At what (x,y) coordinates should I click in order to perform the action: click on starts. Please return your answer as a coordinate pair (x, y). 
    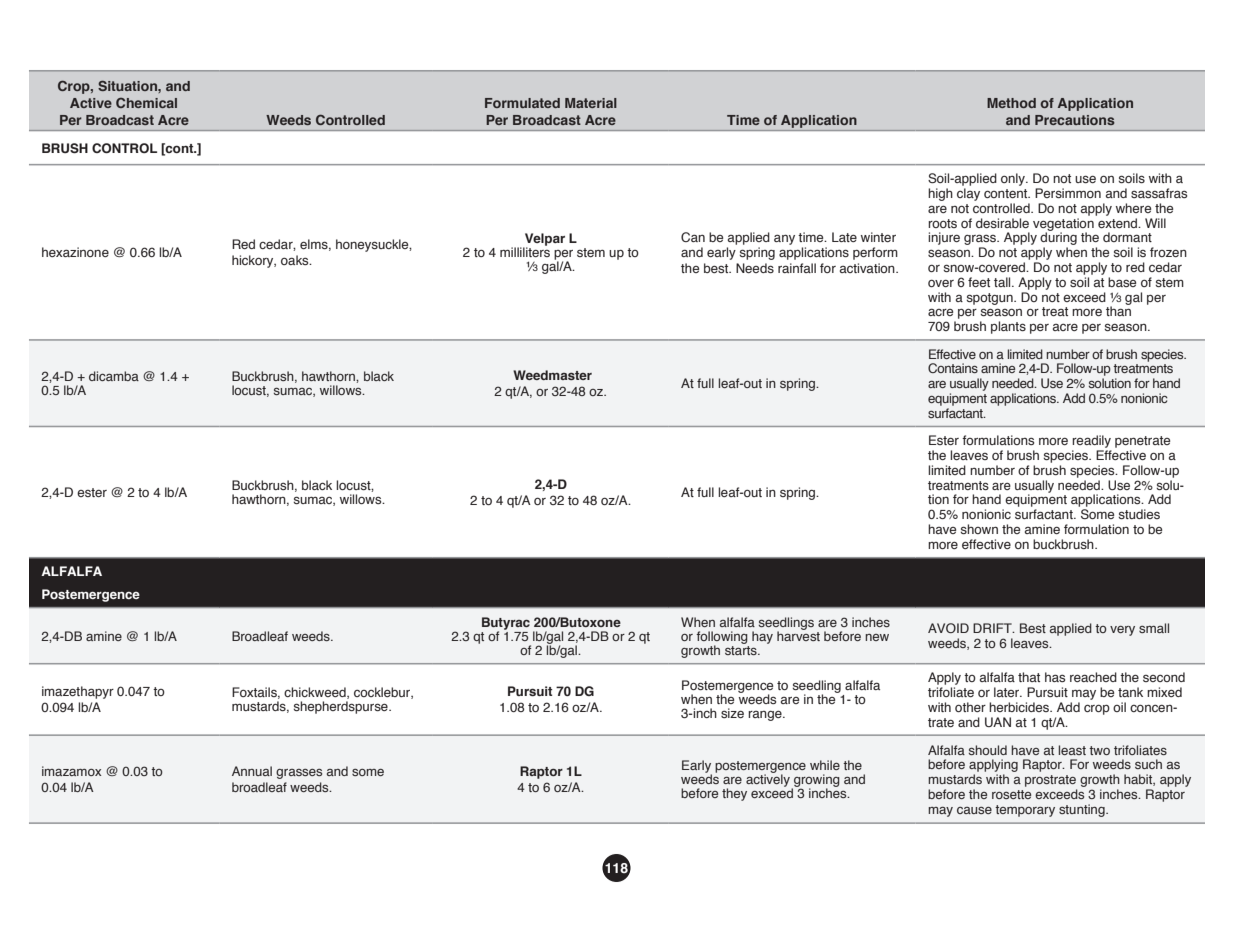
    Looking at the image, I should click on (742, 649).
